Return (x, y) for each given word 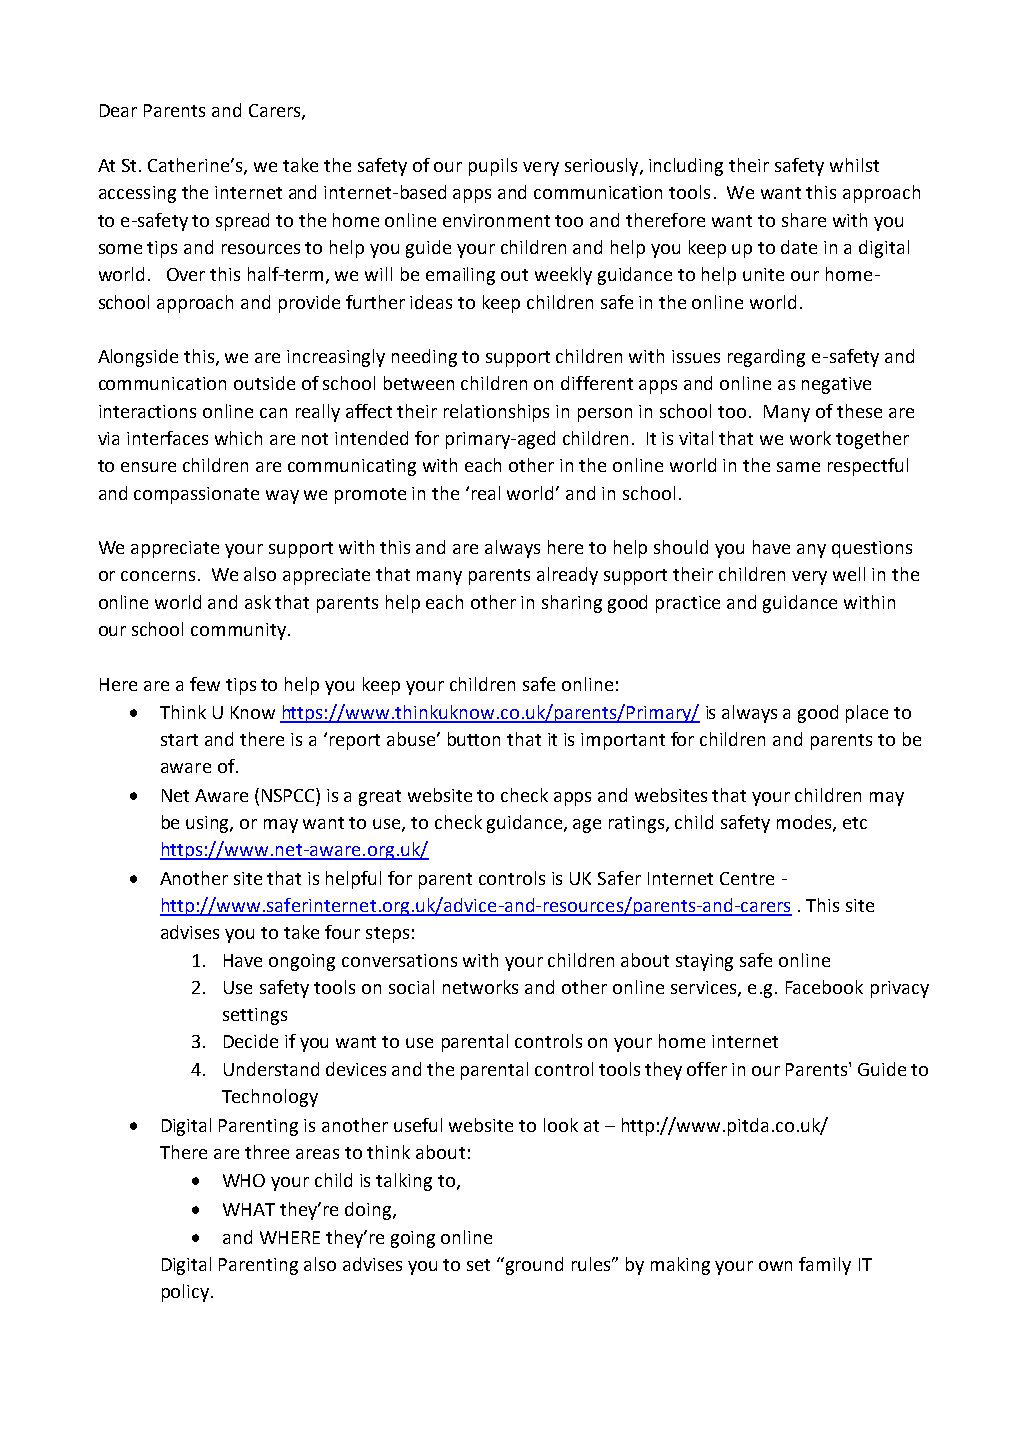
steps (387, 935)
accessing (137, 194)
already (567, 576)
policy (185, 1293)
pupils (493, 167)
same (798, 467)
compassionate (196, 495)
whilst (854, 165)
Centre (747, 878)
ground (534, 1266)
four (342, 932)
